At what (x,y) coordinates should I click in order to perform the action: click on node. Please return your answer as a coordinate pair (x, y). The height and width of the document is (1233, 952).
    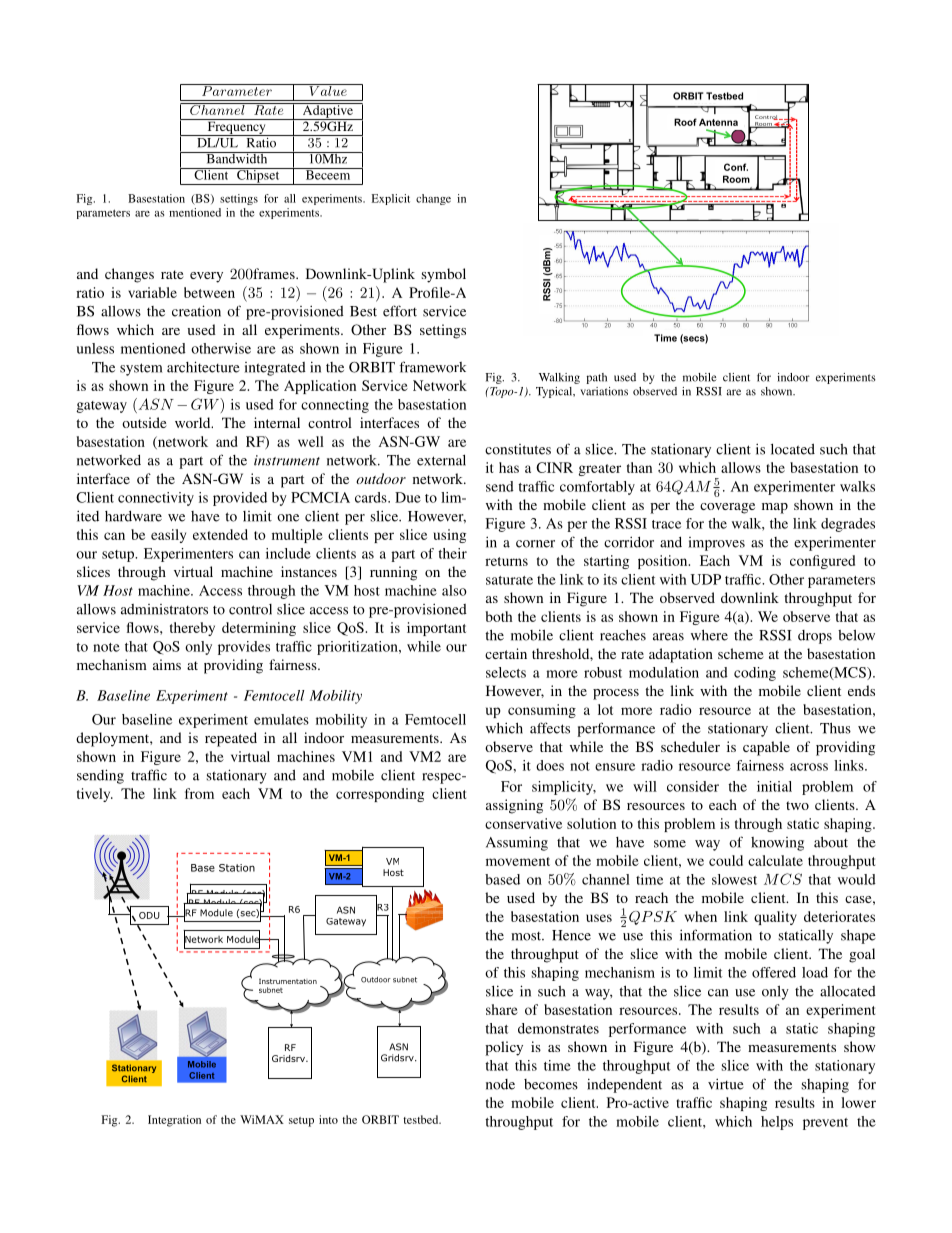
    Looking at the image, I should click on (500, 1084).
